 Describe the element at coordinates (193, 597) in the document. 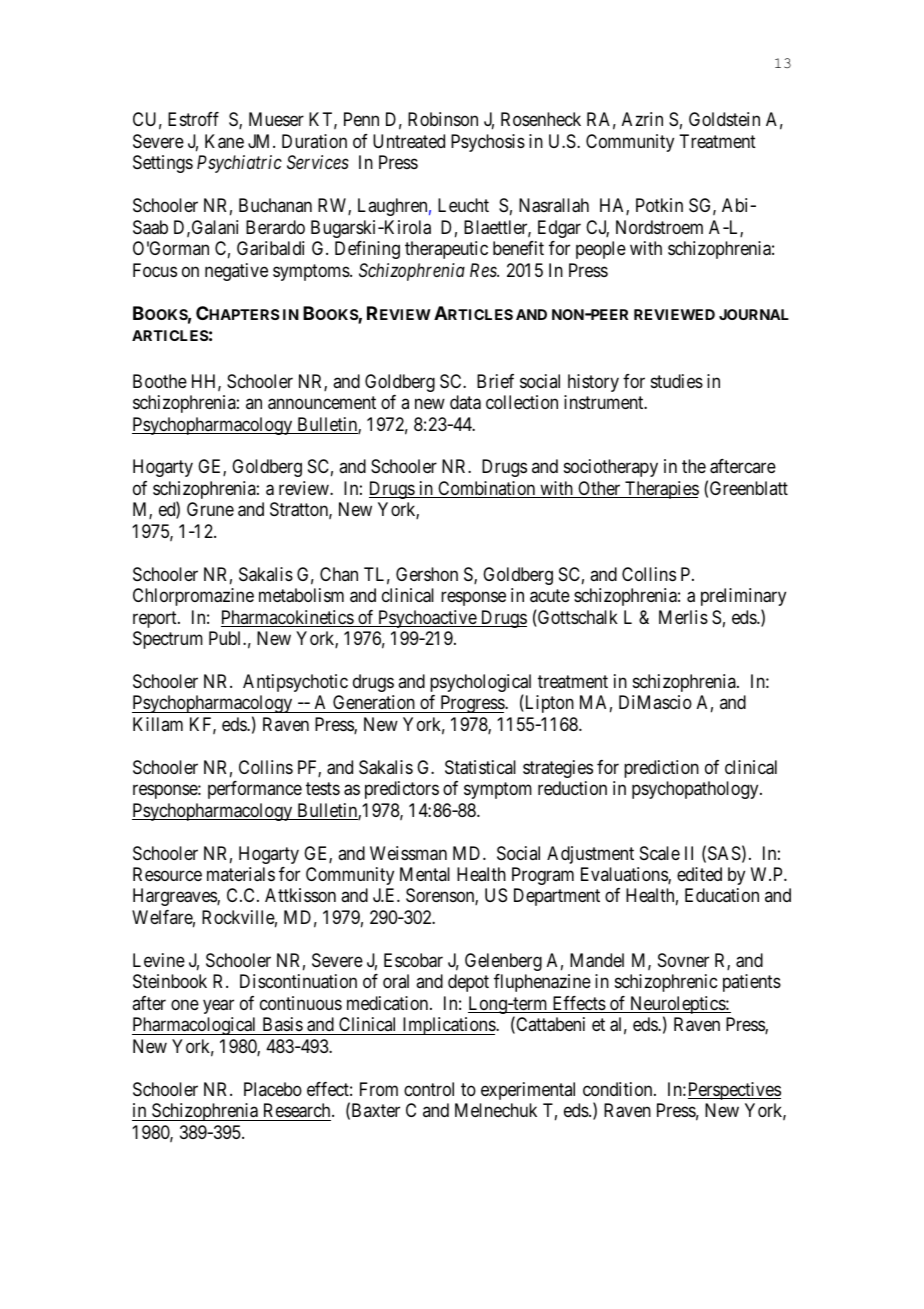

I see `Chlorpromazine` at that location.
